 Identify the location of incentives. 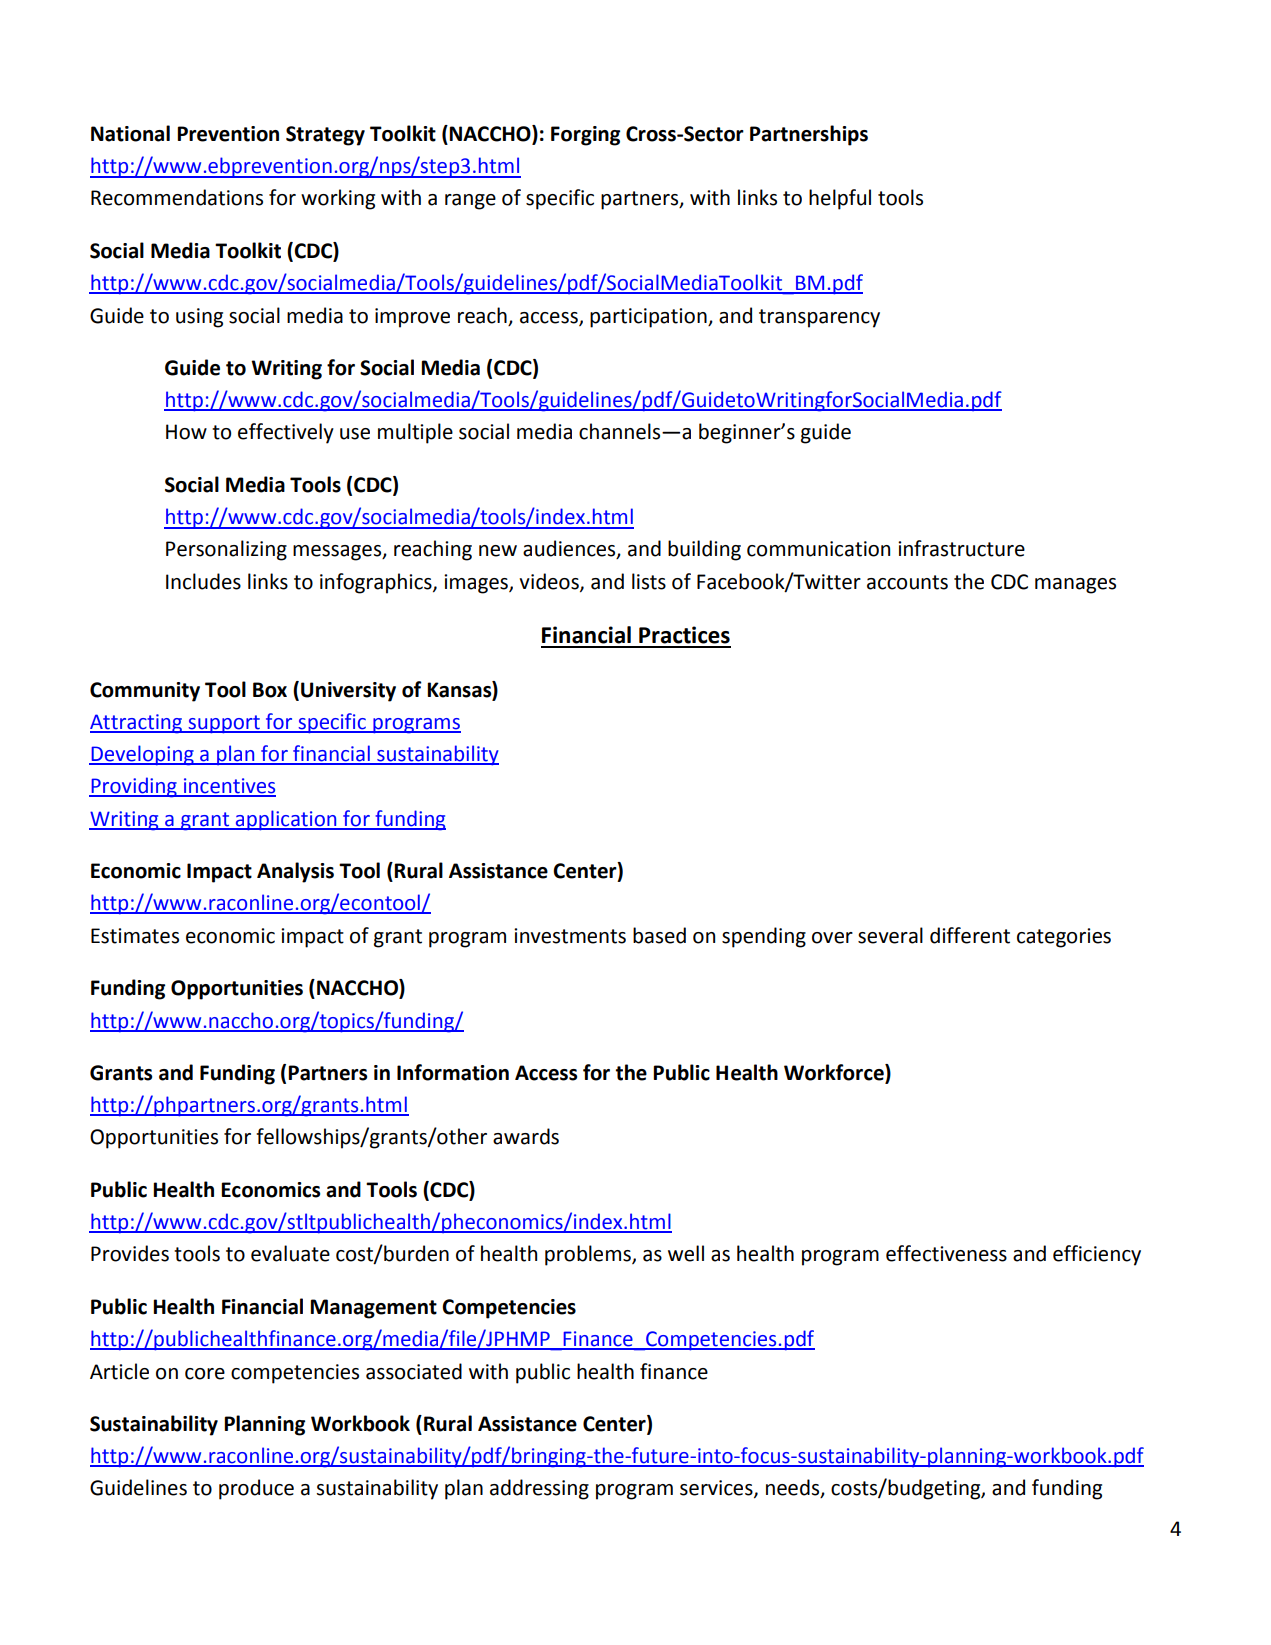
(228, 787).
